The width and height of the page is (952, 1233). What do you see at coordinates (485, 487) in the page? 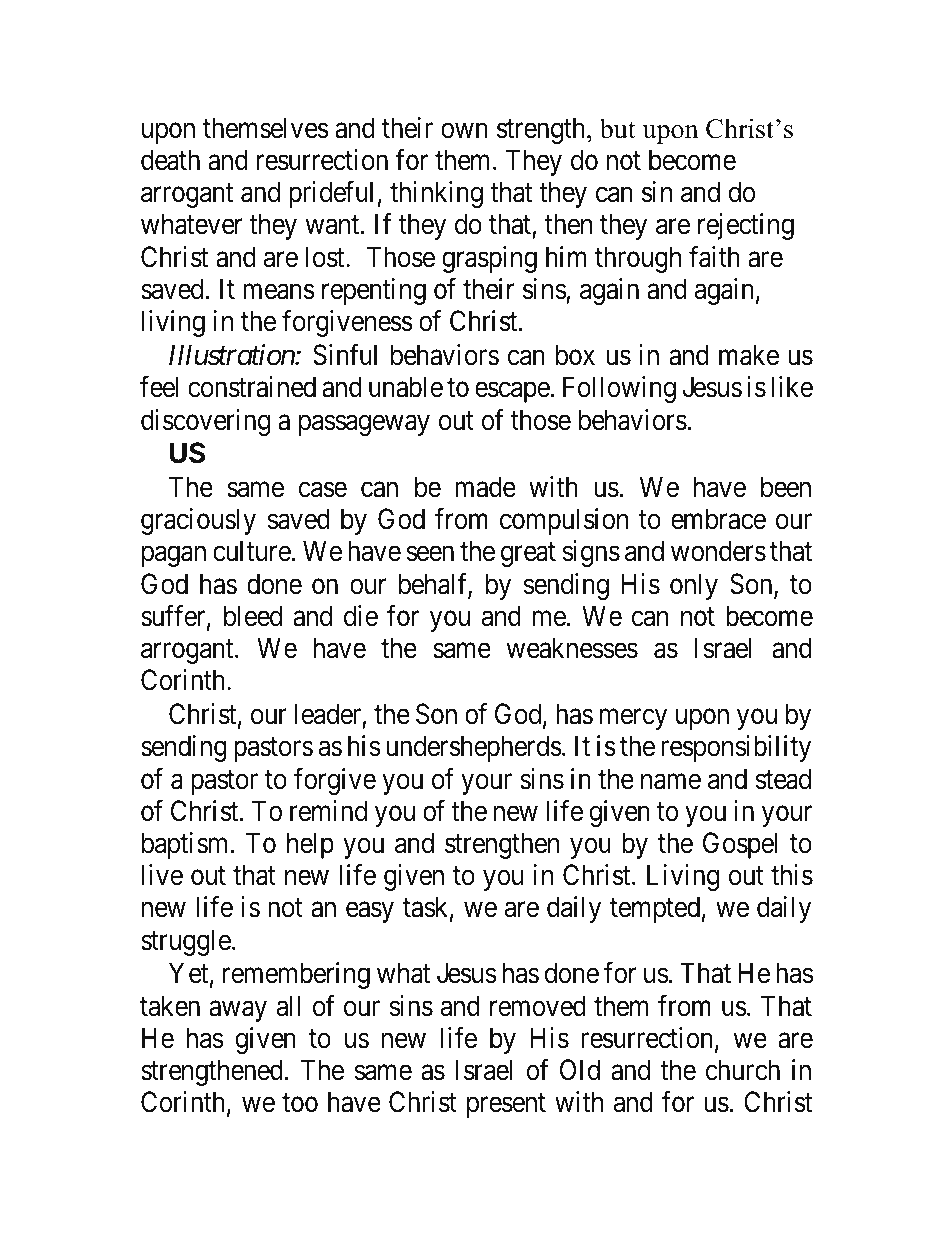
I see `made` at bounding box center [485, 487].
